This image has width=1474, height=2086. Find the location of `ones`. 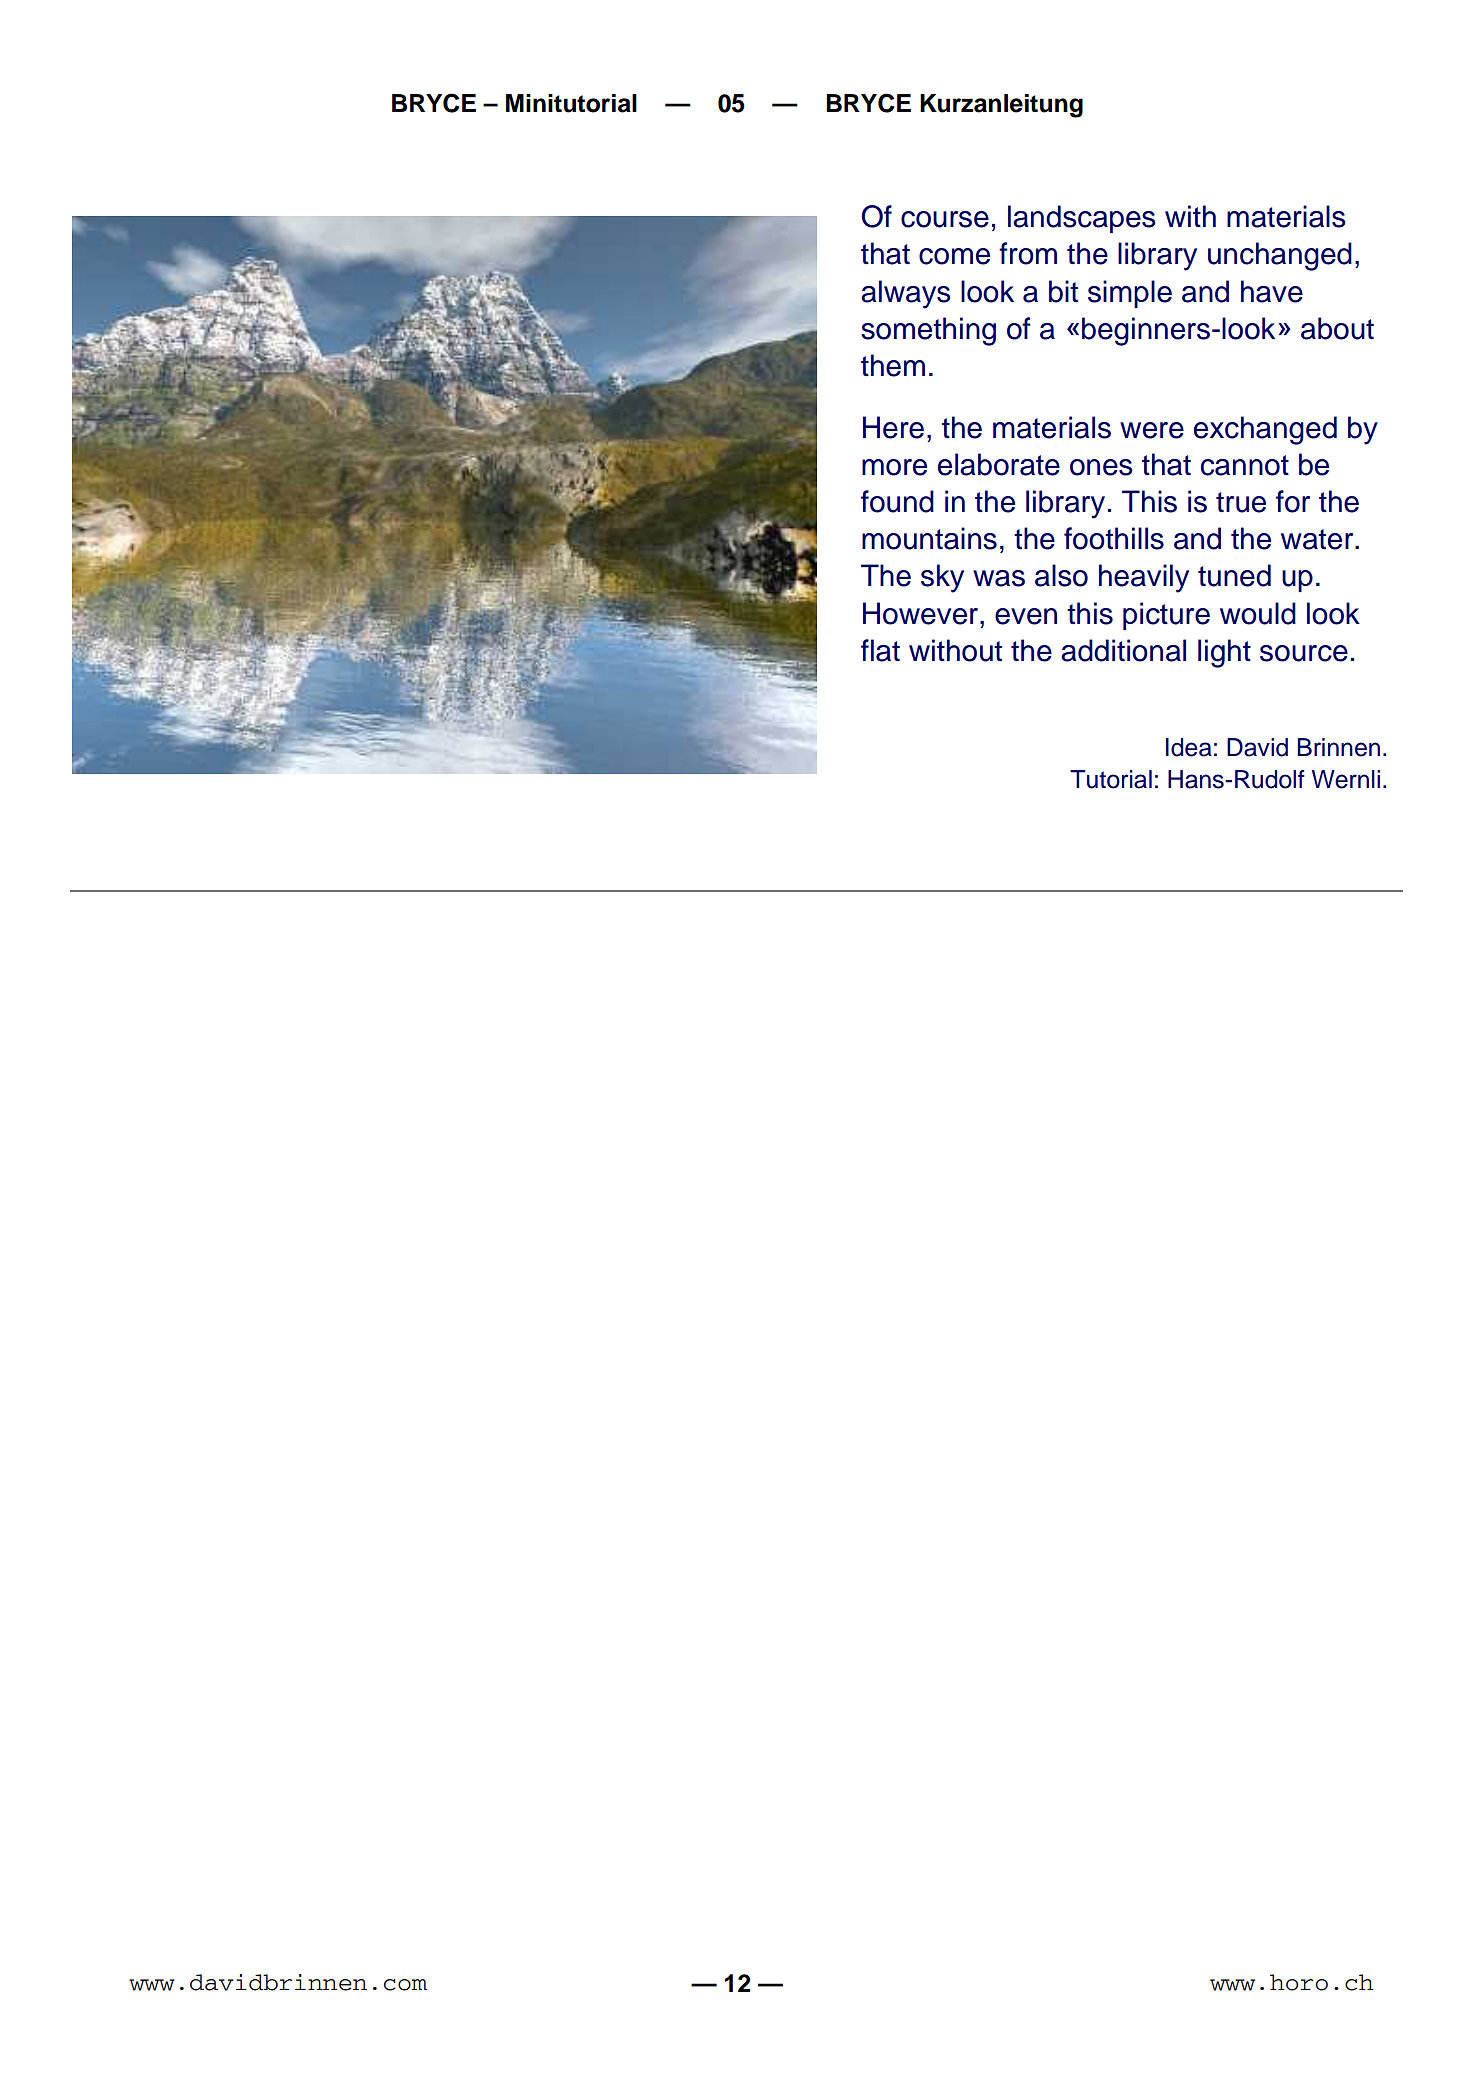

ones is located at coordinates (1101, 467).
